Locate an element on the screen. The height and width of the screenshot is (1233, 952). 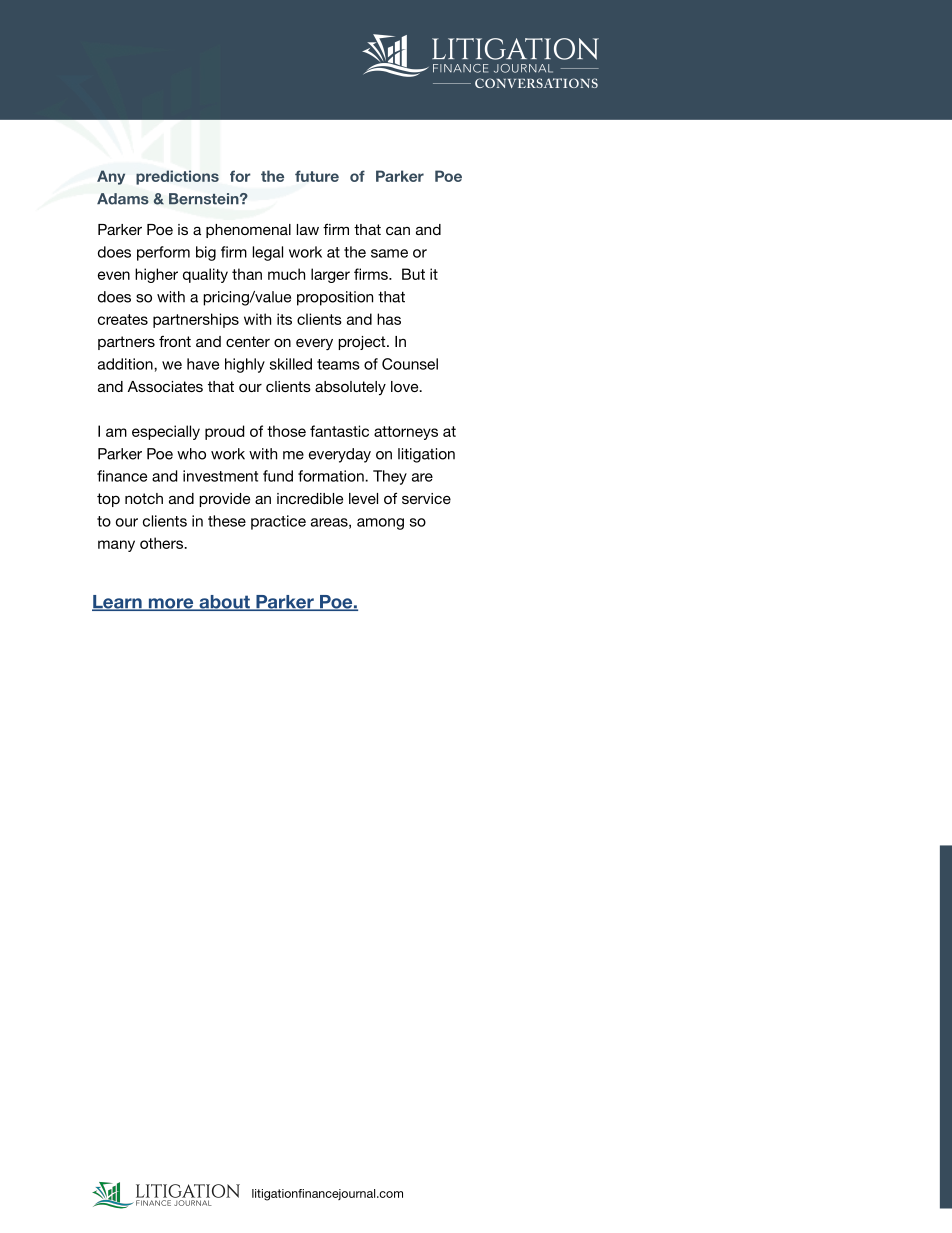
much is located at coordinates (286, 274).
